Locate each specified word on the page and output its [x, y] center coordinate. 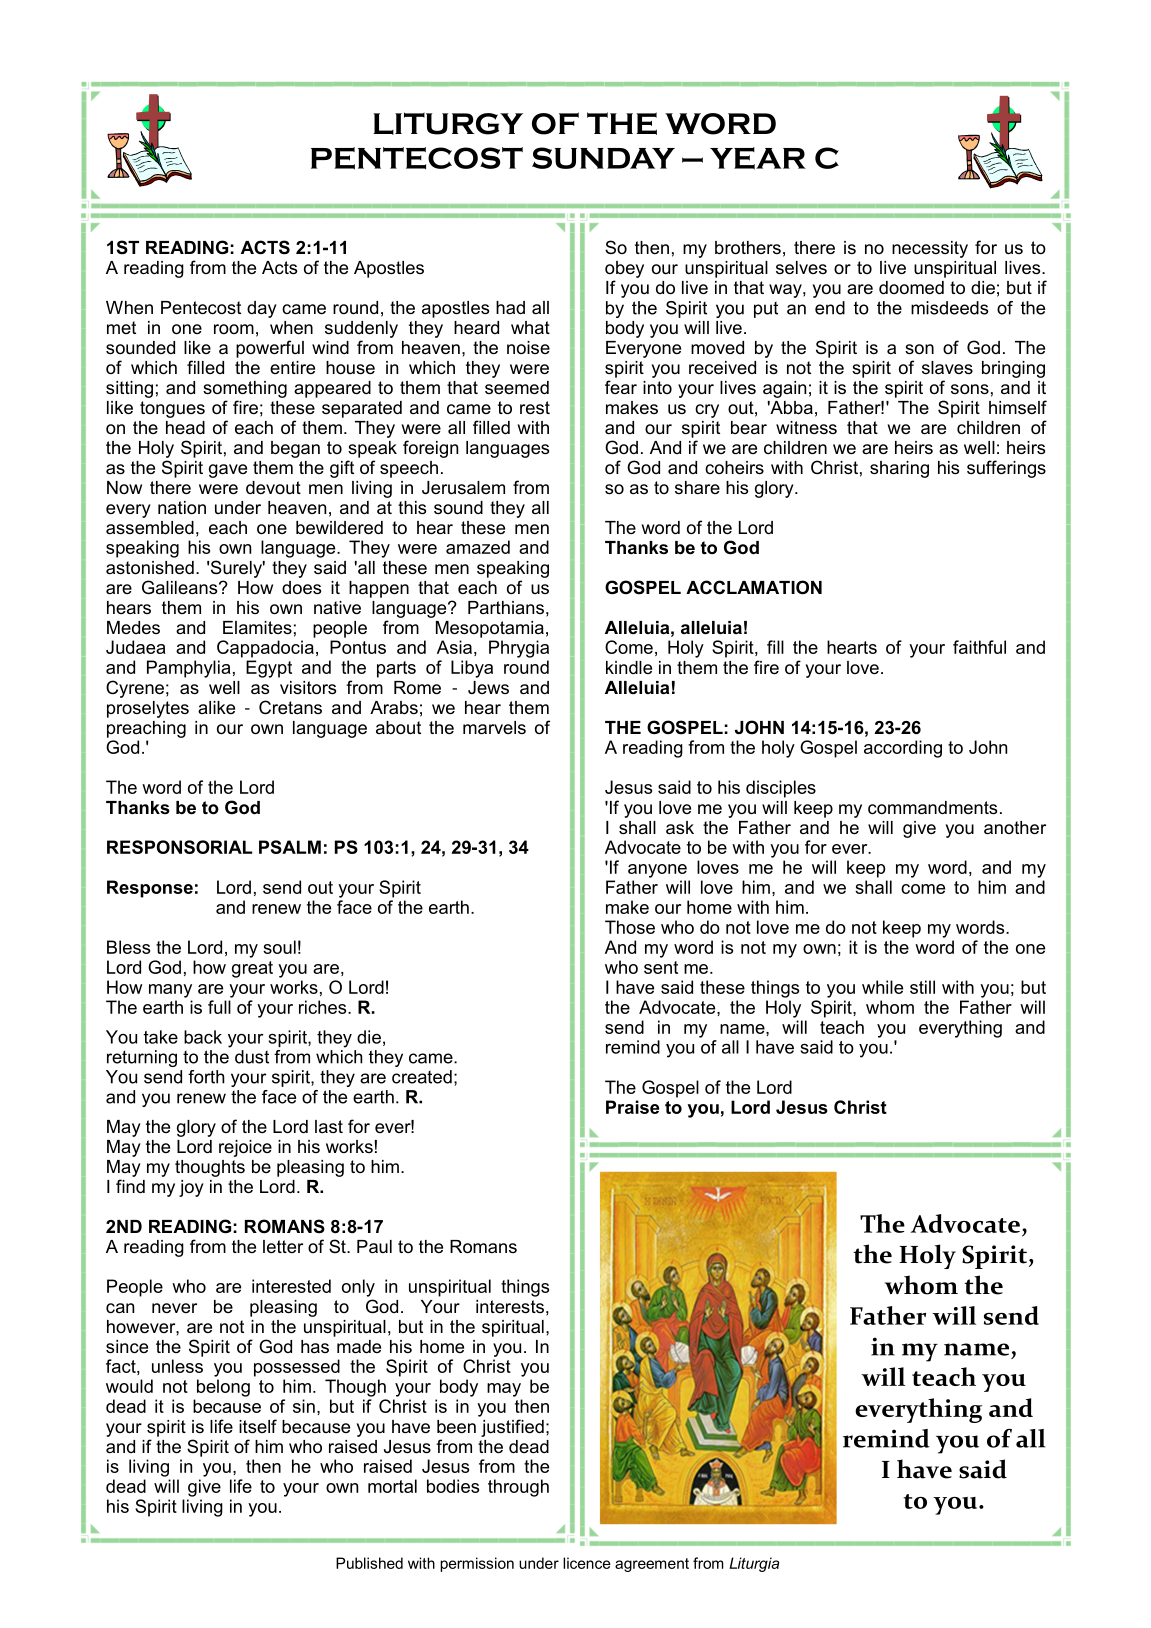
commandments [932, 808]
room [234, 329]
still [922, 987]
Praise [632, 1107]
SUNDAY [603, 158]
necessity [930, 249]
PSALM [290, 847]
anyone [657, 871]
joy [191, 1188]
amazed [478, 547]
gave [228, 471]
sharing [899, 469]
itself [258, 1426]
